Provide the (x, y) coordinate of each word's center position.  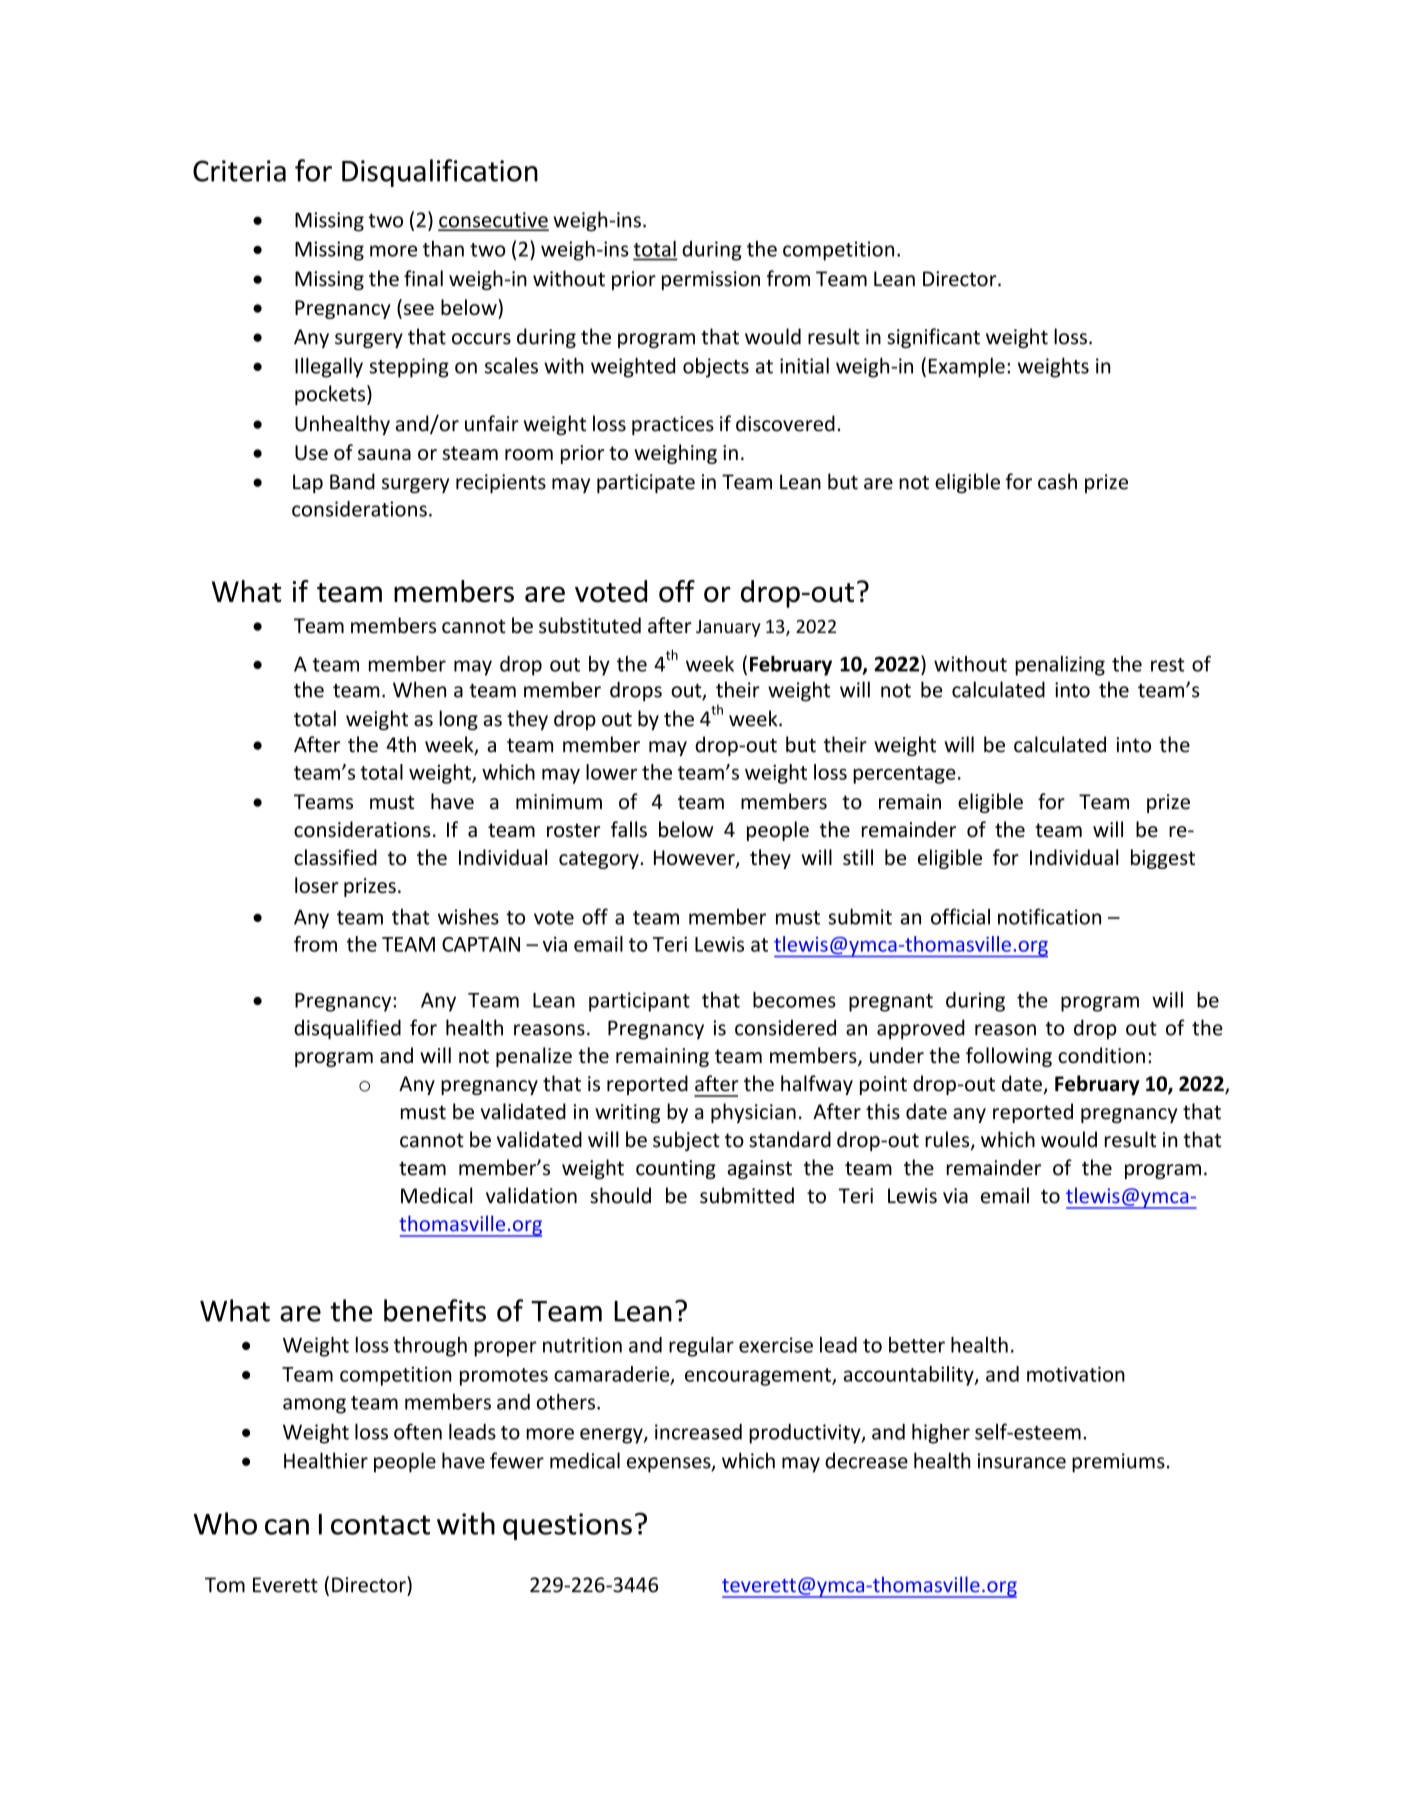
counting (676, 1169)
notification (1049, 916)
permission (711, 280)
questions (567, 1526)
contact (380, 1525)
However (695, 859)
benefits (435, 1310)
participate (646, 483)
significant (933, 338)
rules (948, 1140)
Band (352, 481)
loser (317, 885)
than (443, 249)
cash (1057, 481)
